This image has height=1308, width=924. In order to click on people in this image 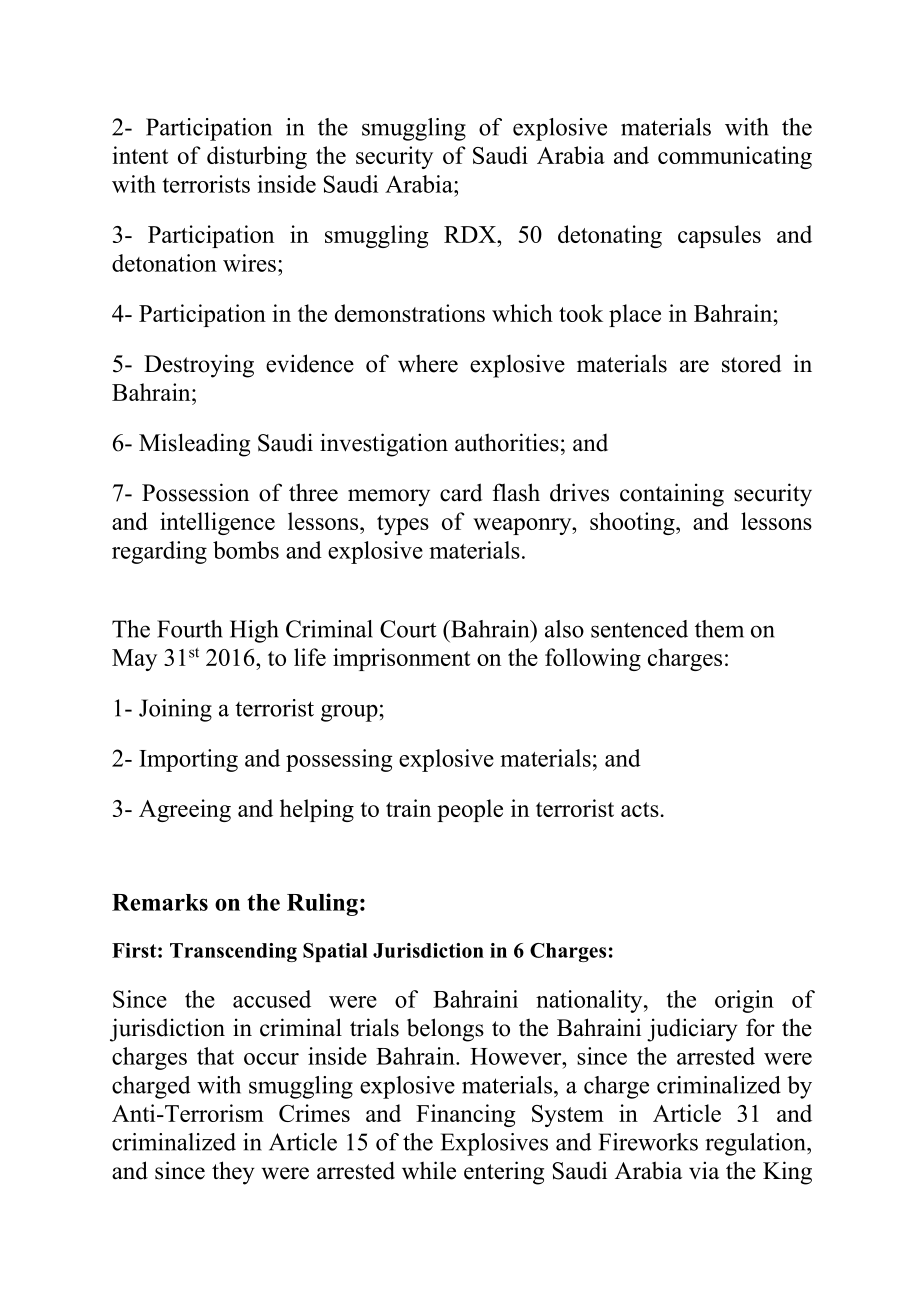, I will do `click(470, 810)`.
